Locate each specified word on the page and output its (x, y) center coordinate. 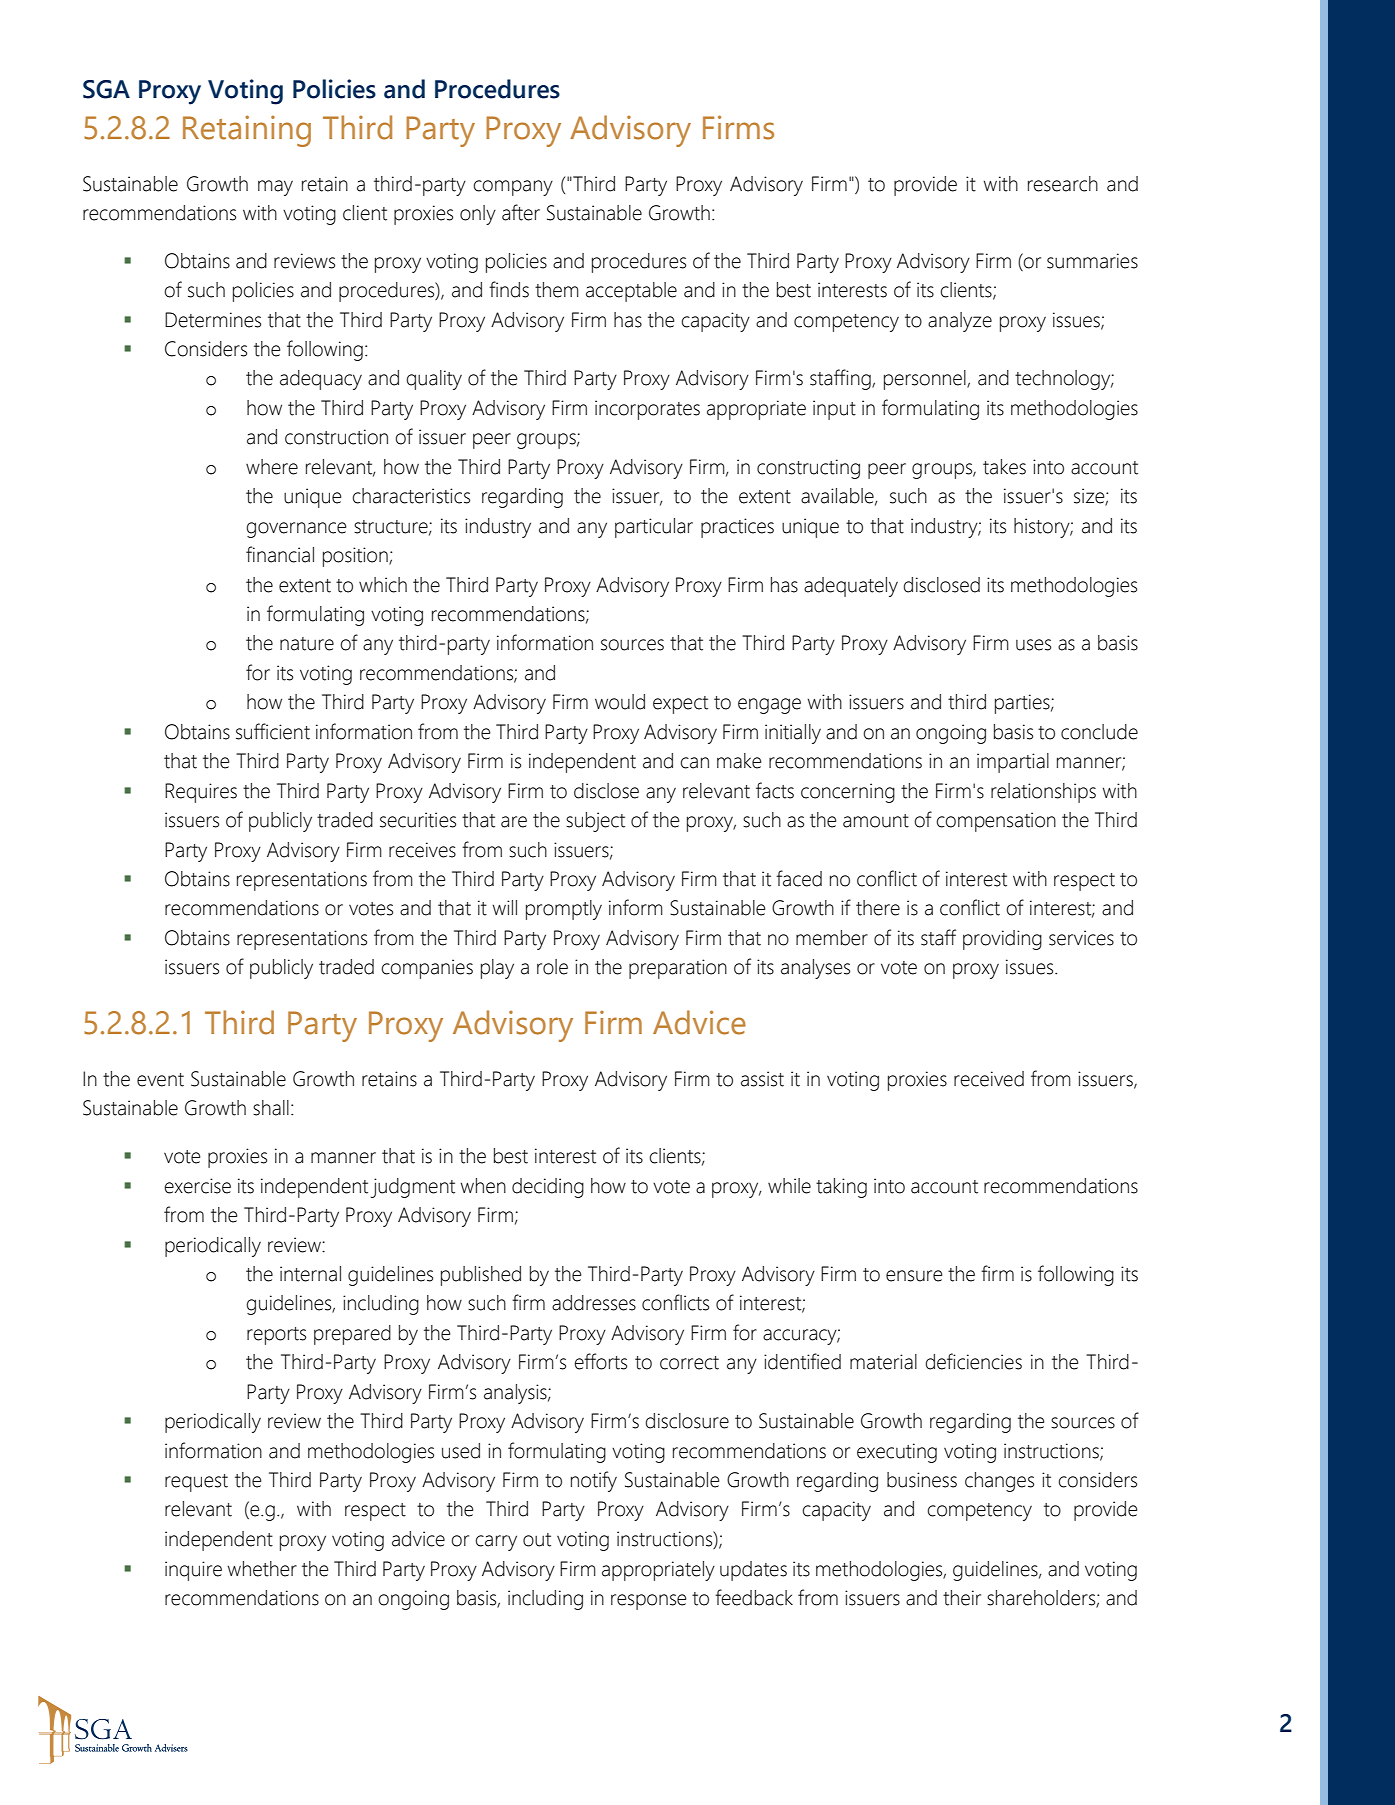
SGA (106, 89)
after (521, 212)
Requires (201, 793)
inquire (193, 1571)
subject (595, 822)
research (1063, 184)
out (537, 1540)
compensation (996, 822)
